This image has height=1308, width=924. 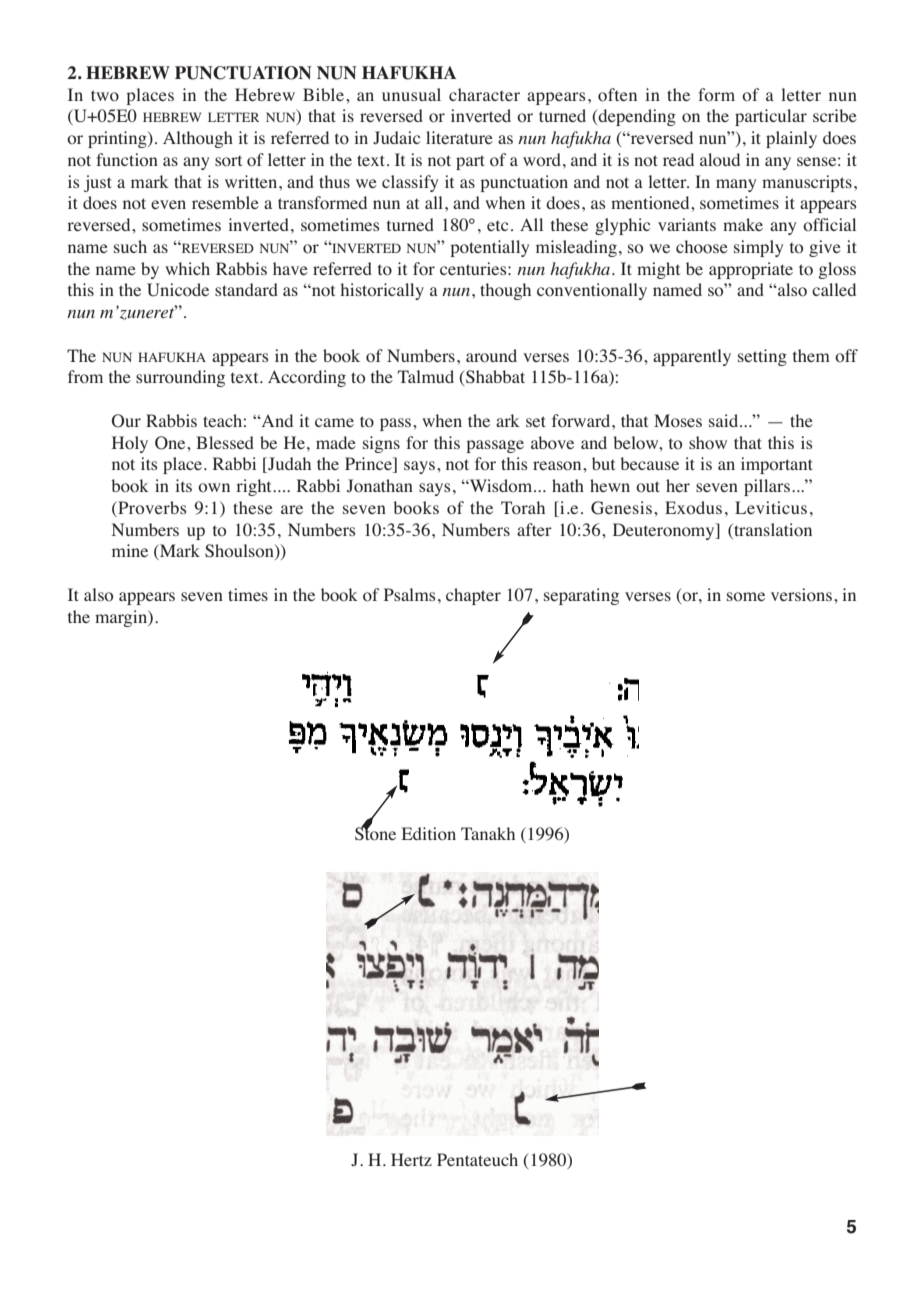 What do you see at coordinates (130, 444) in the image?
I see `Holy` at bounding box center [130, 444].
